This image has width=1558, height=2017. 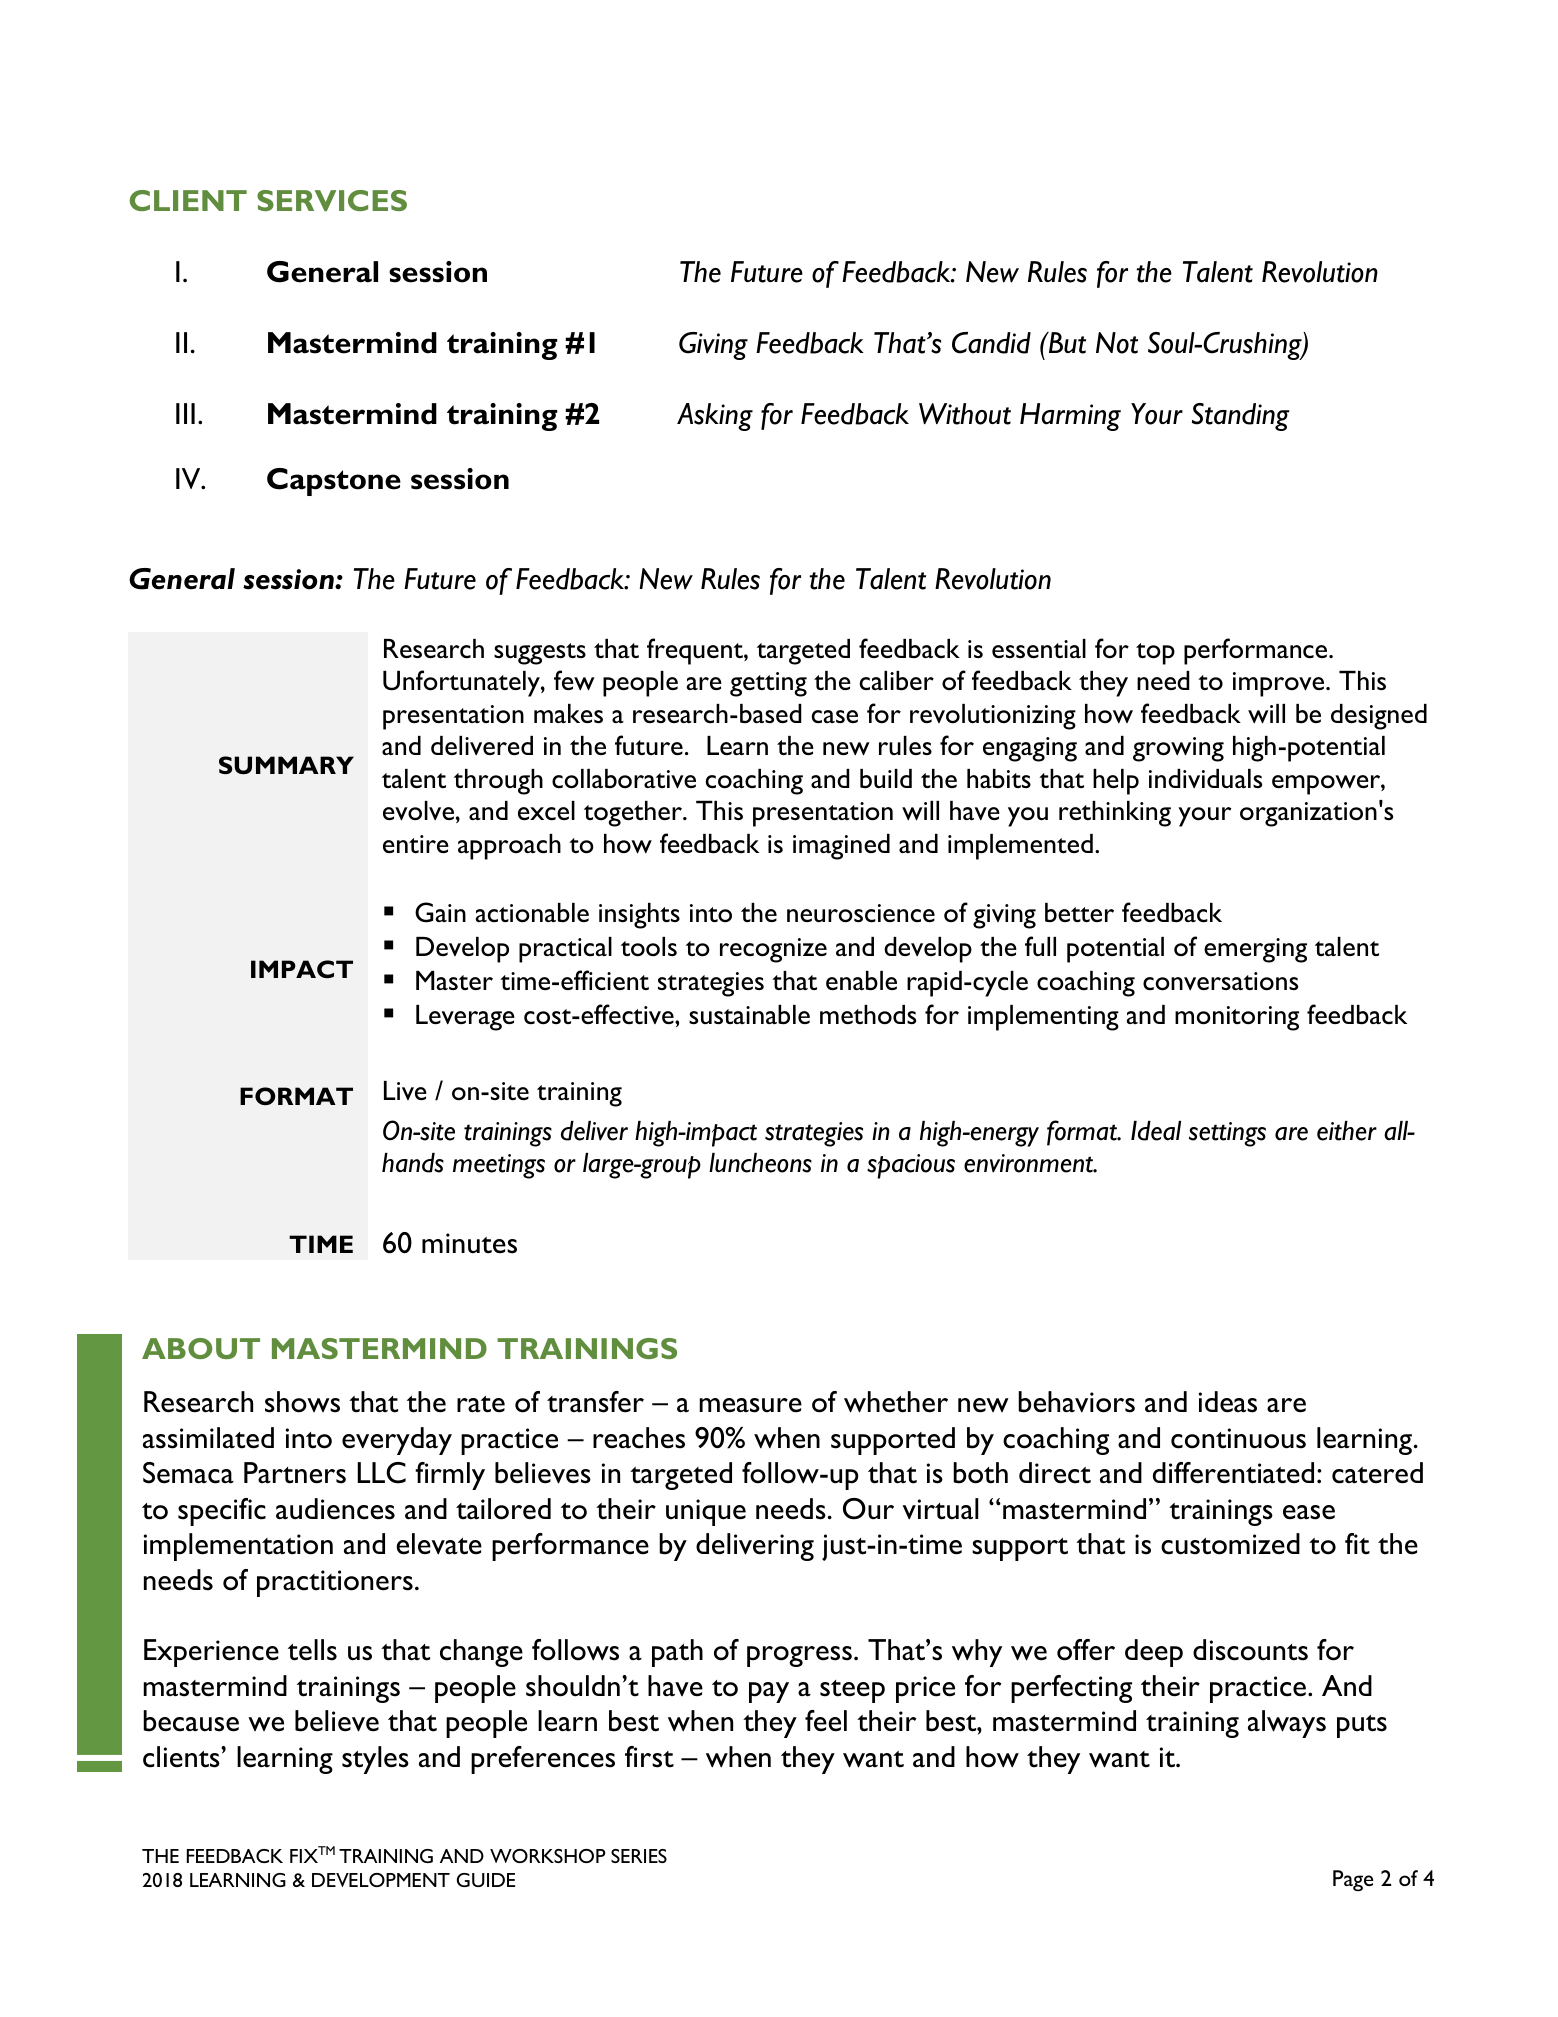 What do you see at coordinates (1353, 1881) in the image?
I see `Page` at bounding box center [1353, 1881].
